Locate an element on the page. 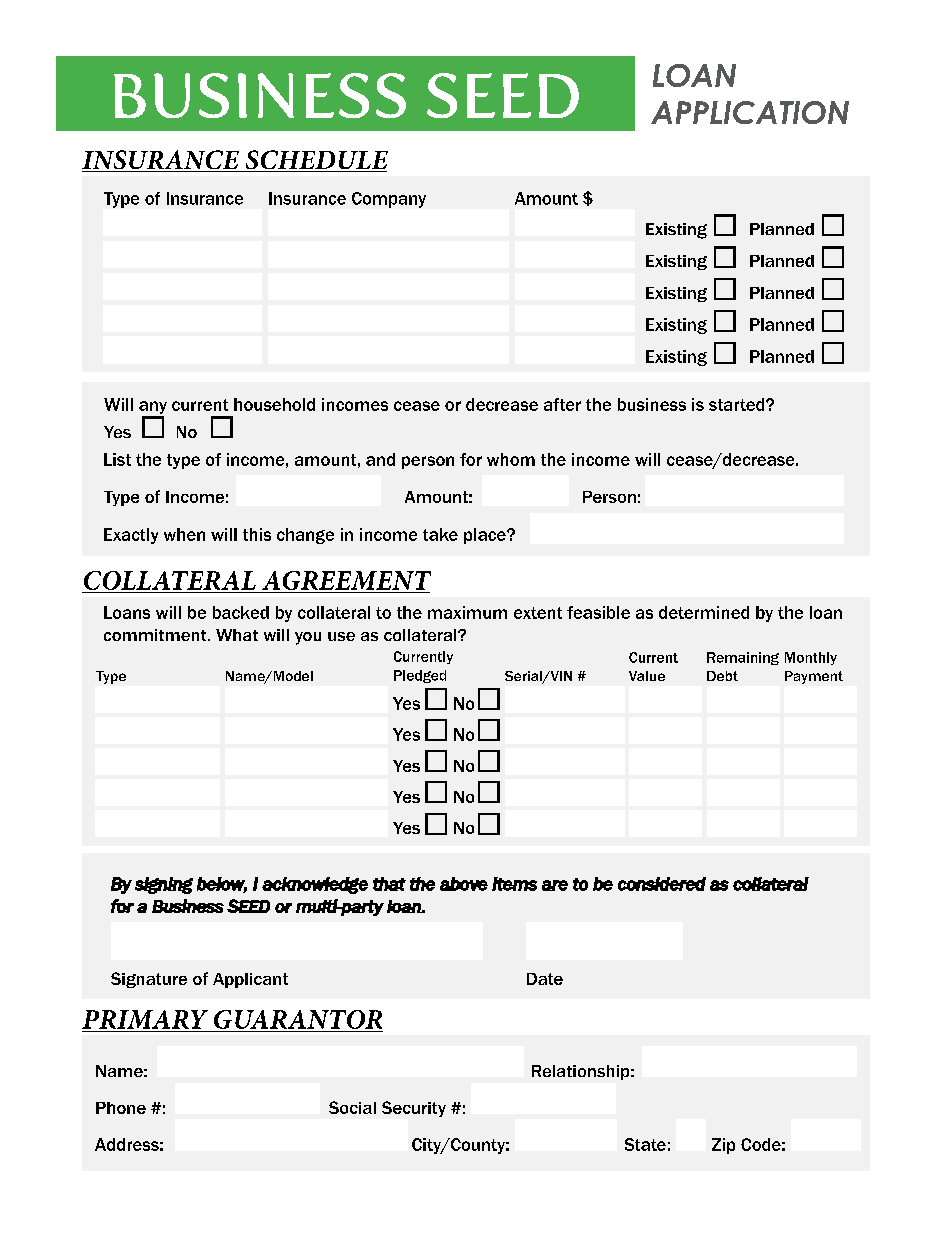 The height and width of the document is (1233, 952). Company is located at coordinates (389, 200).
